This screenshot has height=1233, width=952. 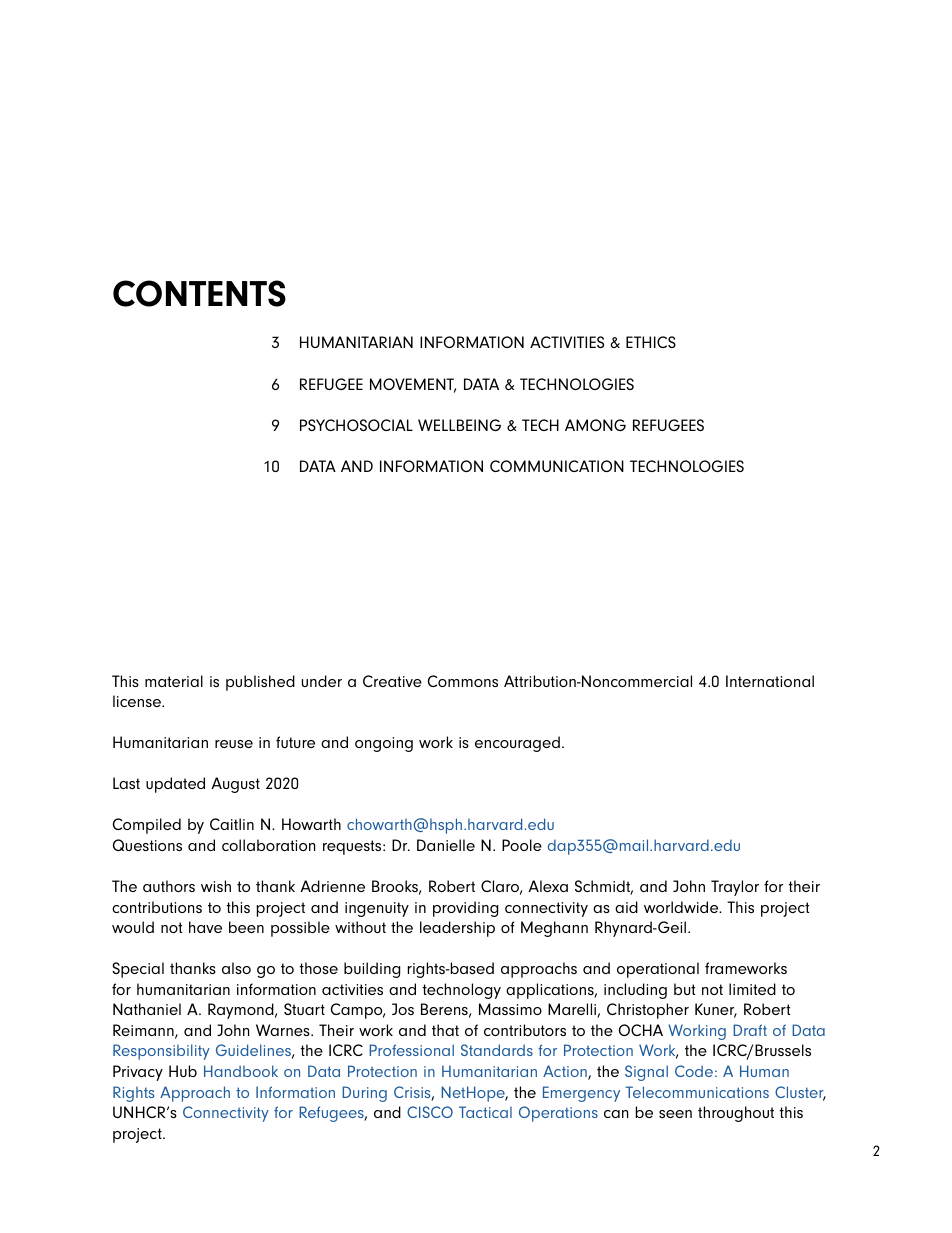 What do you see at coordinates (682, 907) in the screenshot?
I see `worldwide` at bounding box center [682, 907].
